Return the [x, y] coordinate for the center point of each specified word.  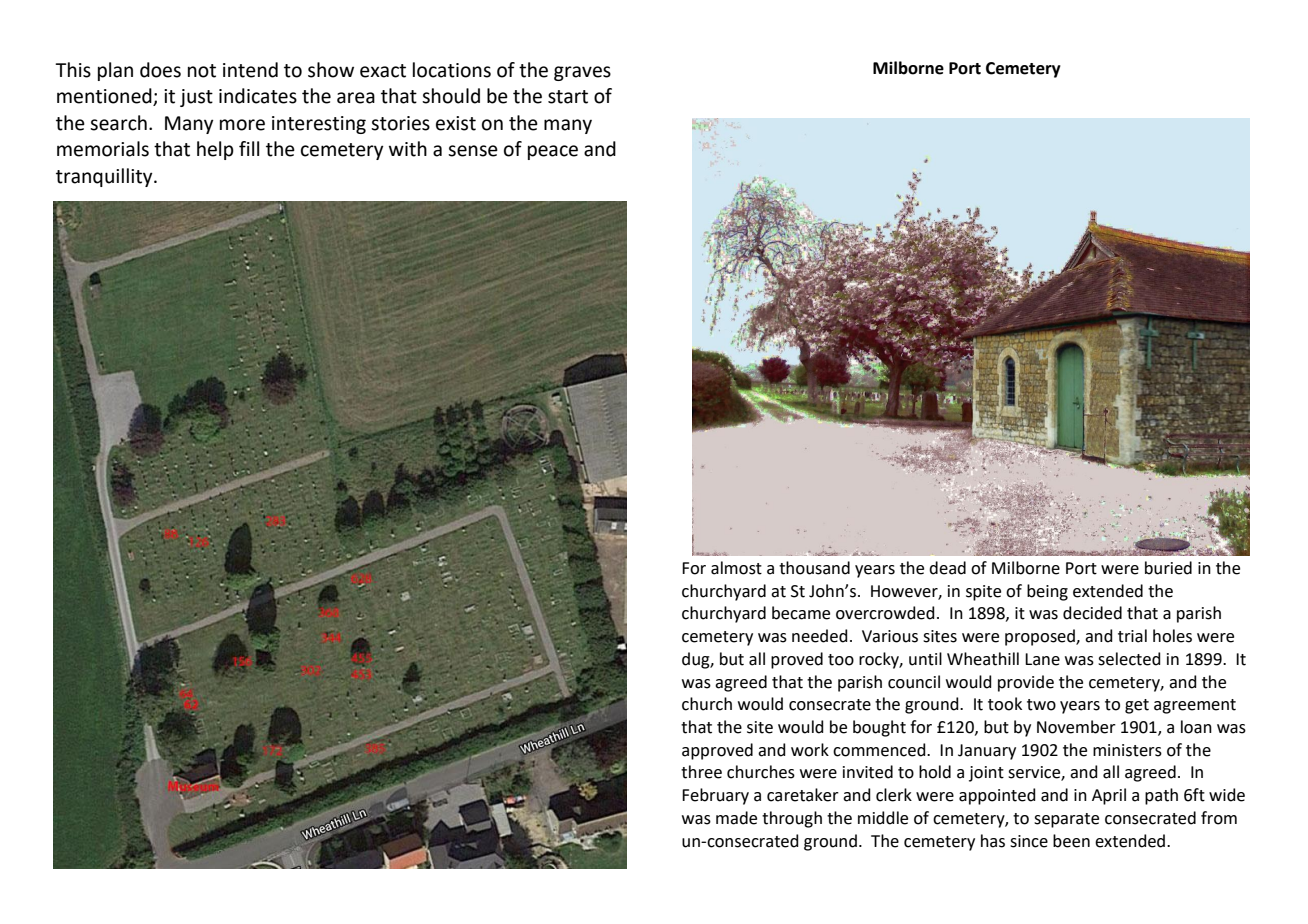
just [196, 98]
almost [736, 568]
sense [473, 151]
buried [1168, 568]
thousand [814, 568]
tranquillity [105, 177]
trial [1132, 636]
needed [820, 636]
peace [553, 152]
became [801, 613]
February [715, 796]
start [568, 97]
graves [582, 73]
